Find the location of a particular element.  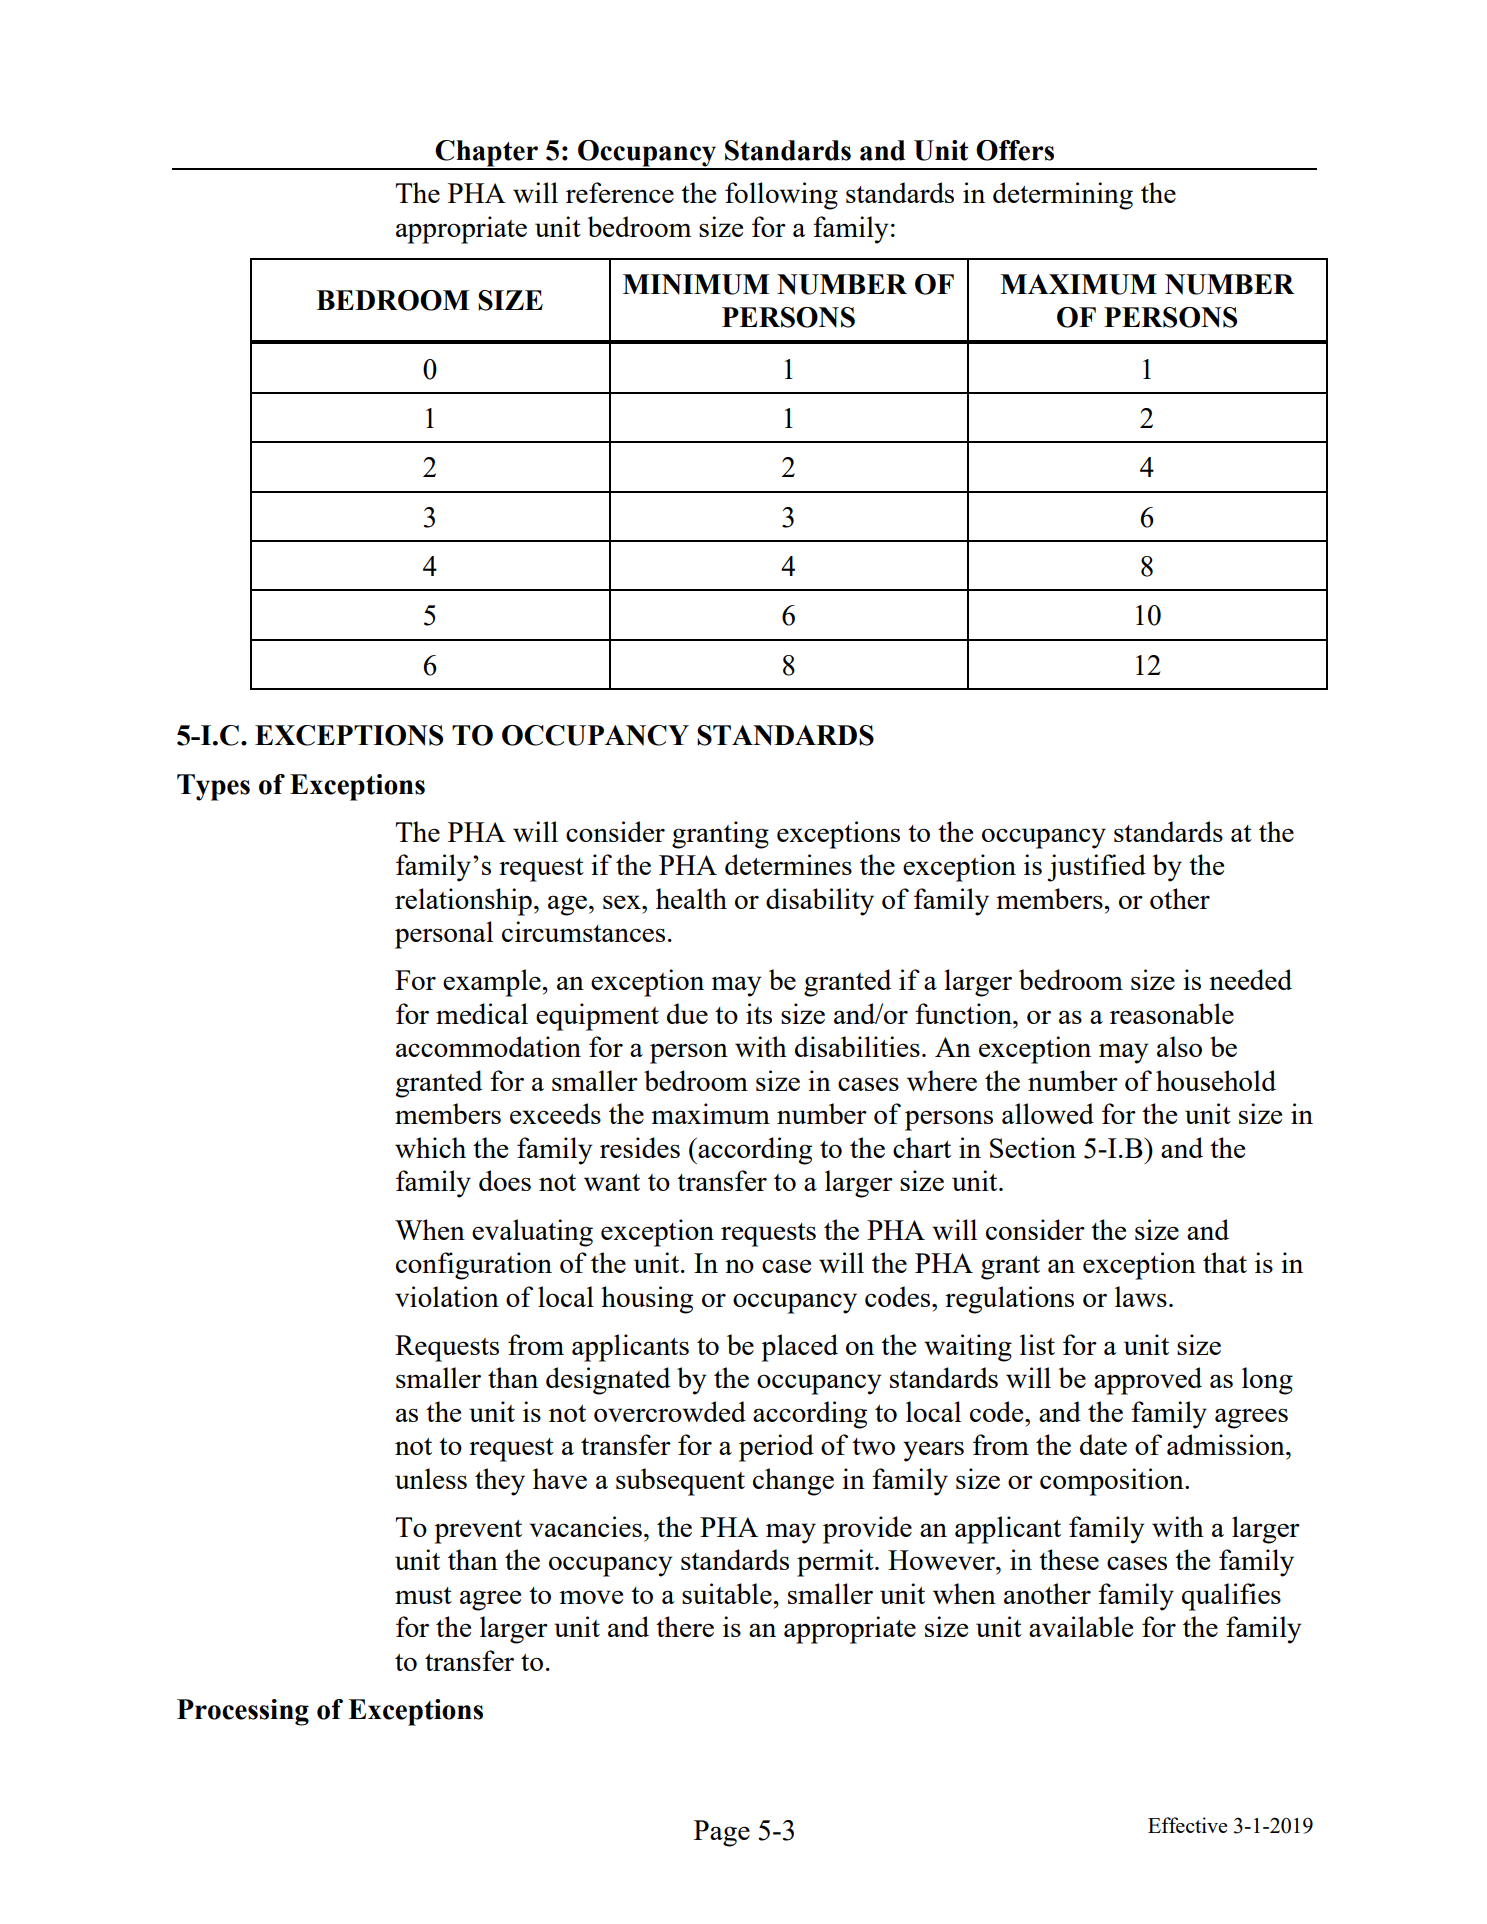

Types is located at coordinates (213, 787).
